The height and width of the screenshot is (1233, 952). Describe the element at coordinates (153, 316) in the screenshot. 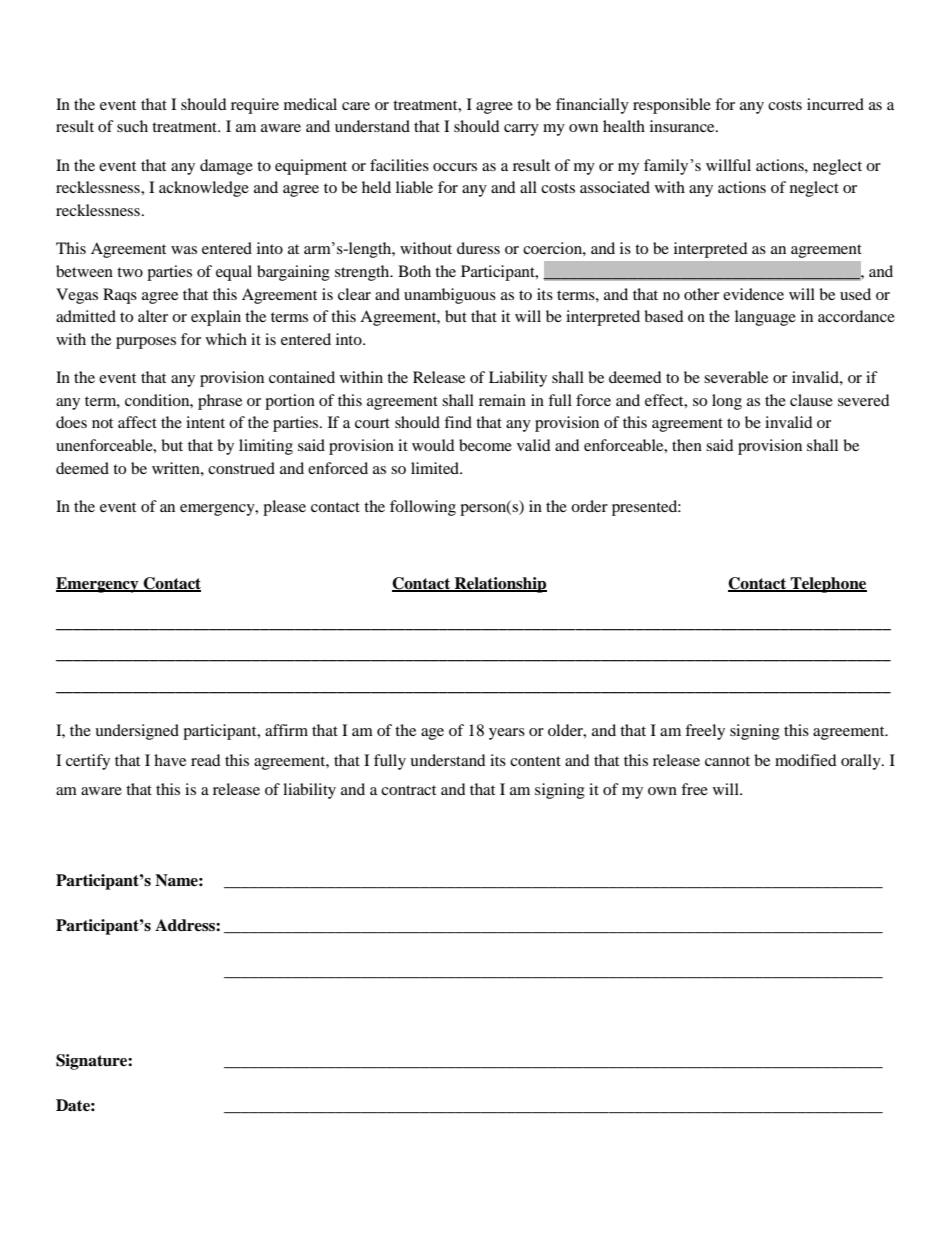

I see `alter` at that location.
